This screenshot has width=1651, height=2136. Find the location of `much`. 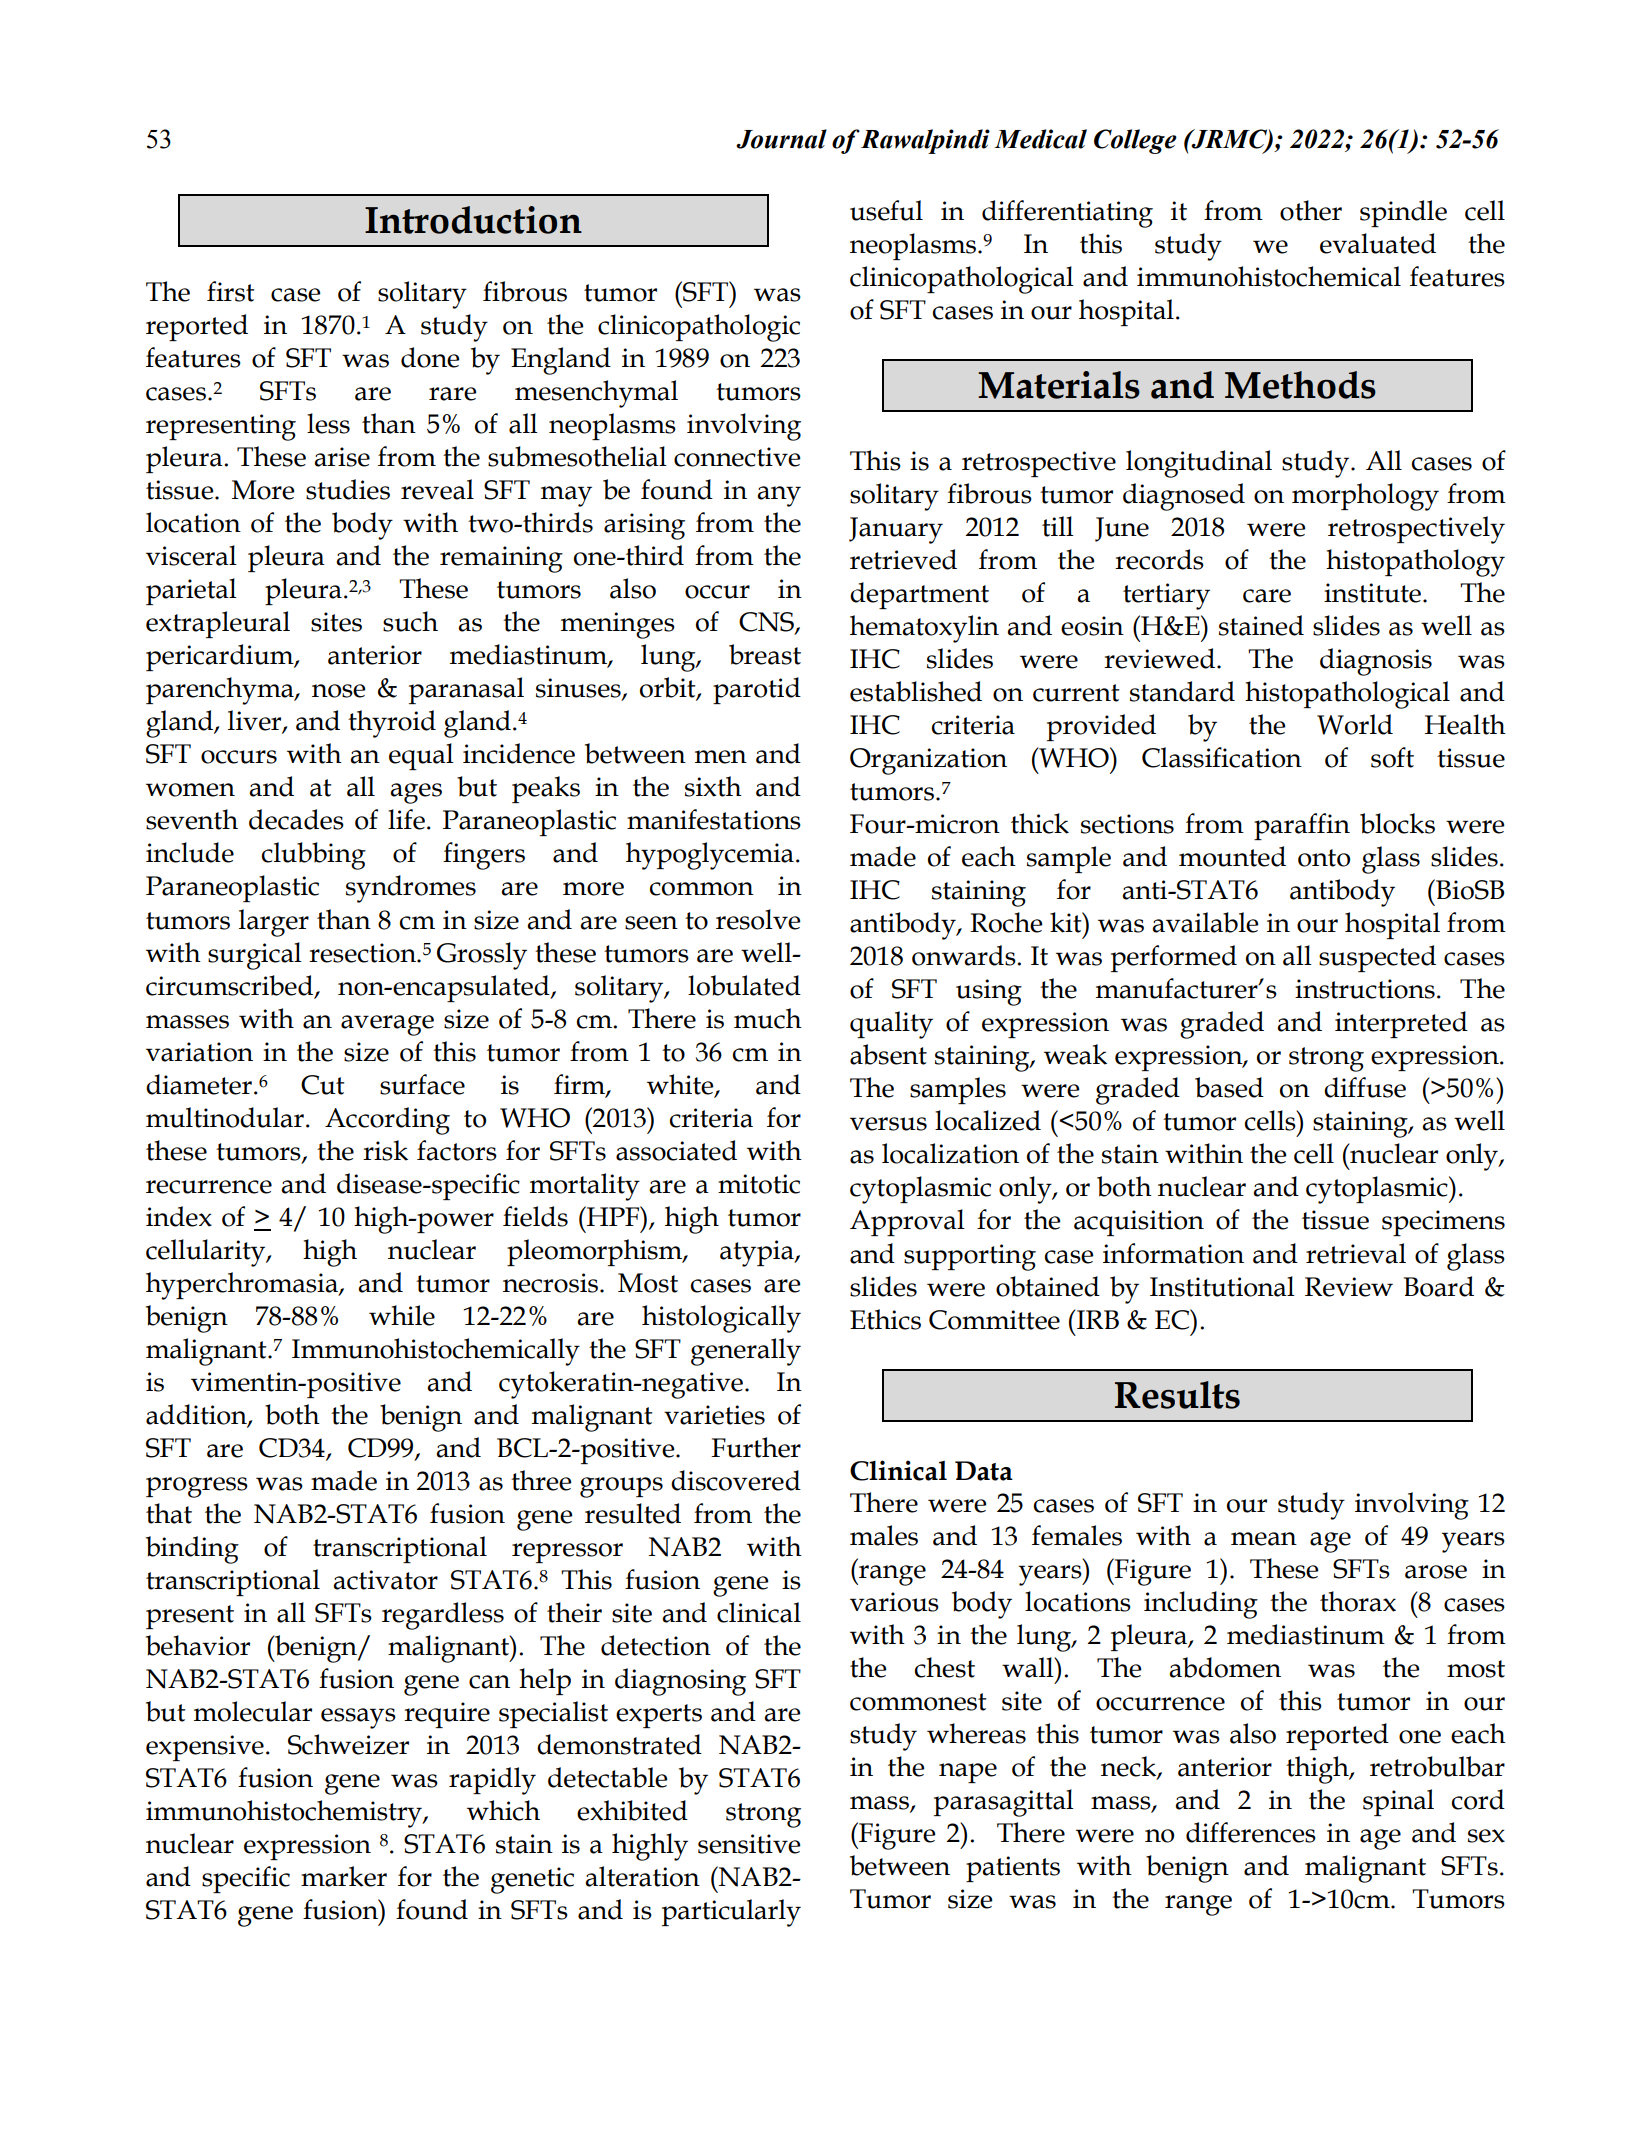

much is located at coordinates (768, 1018).
